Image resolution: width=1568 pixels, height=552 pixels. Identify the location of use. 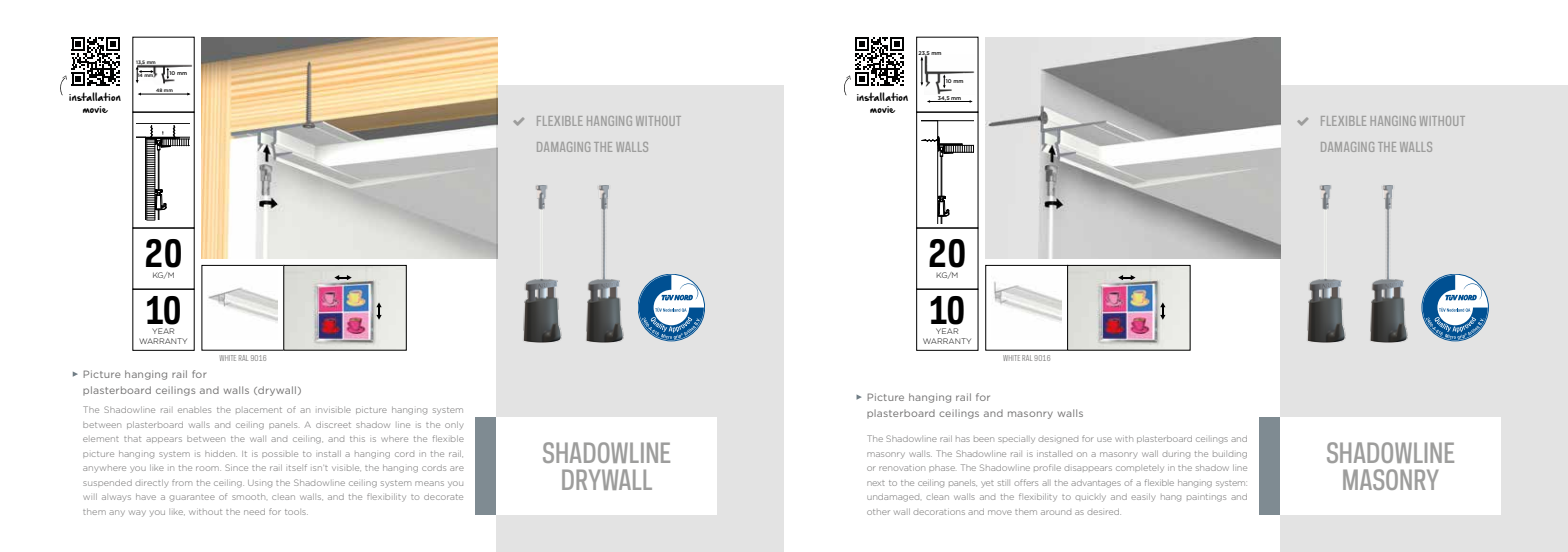
(1104, 439).
